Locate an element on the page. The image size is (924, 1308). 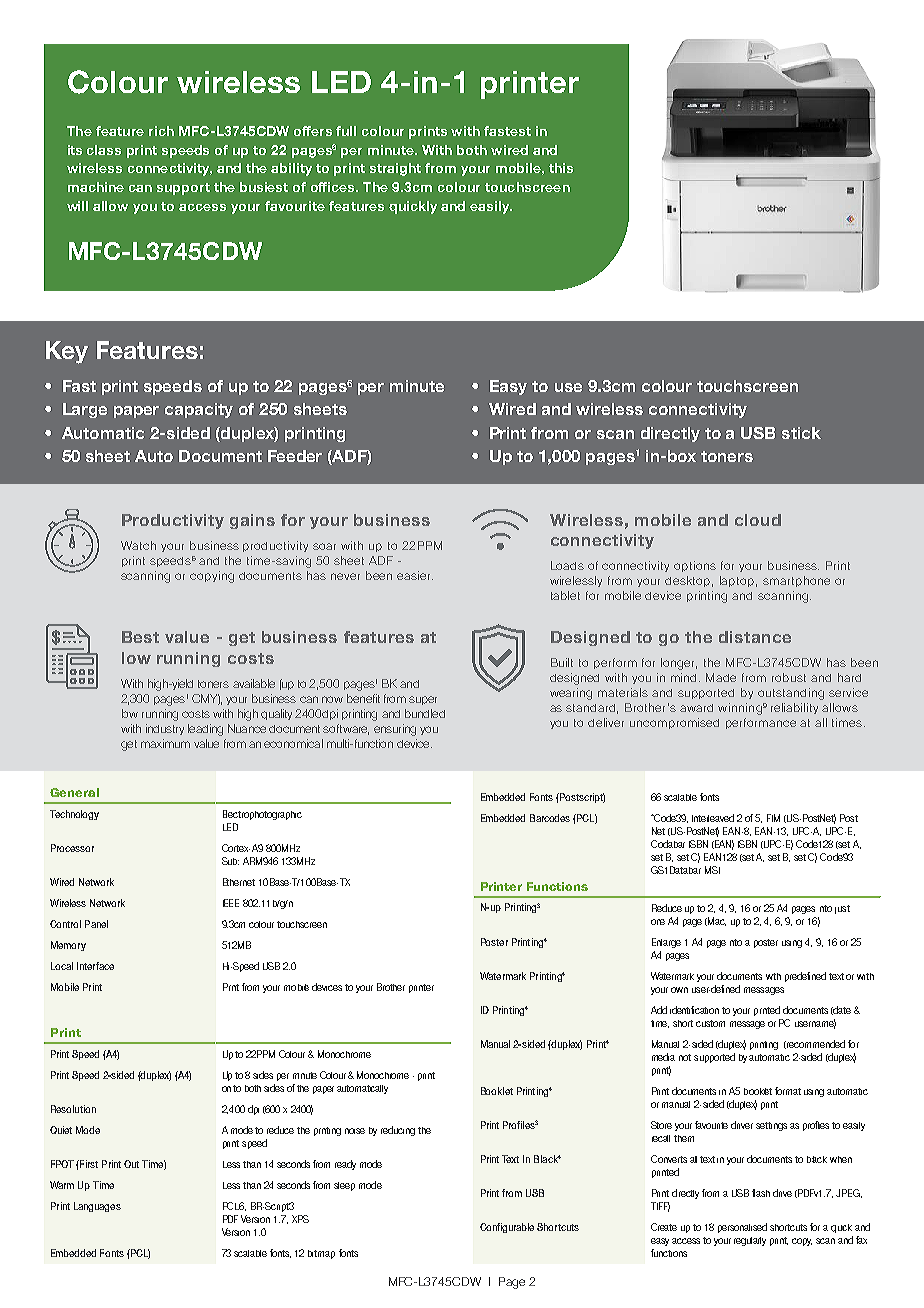
stick is located at coordinates (801, 433).
